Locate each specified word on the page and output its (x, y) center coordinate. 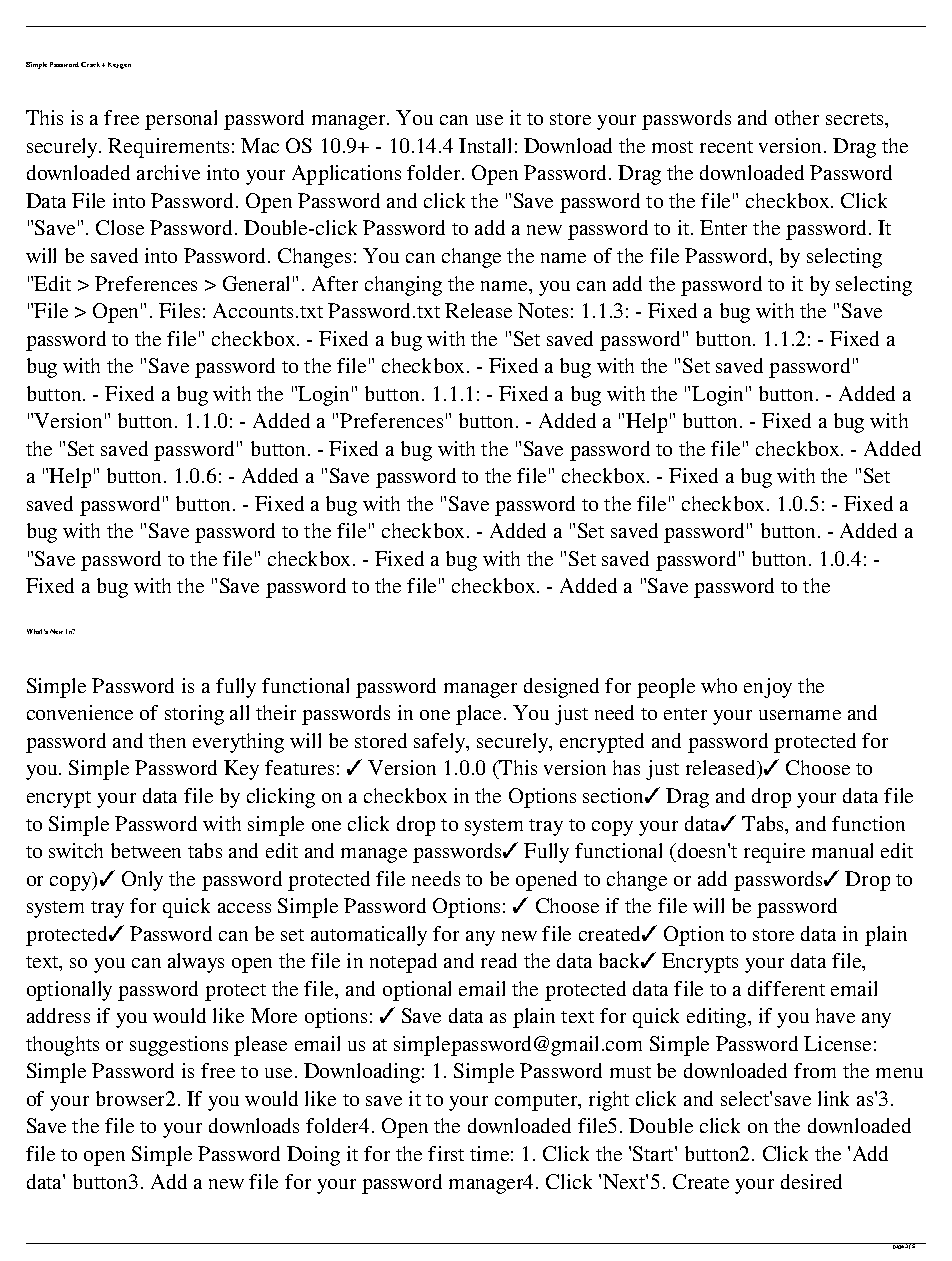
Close (120, 227)
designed (561, 688)
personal (181, 120)
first (446, 1153)
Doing (313, 1156)
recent (726, 147)
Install (485, 145)
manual (842, 850)
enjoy (768, 688)
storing (194, 715)
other (797, 117)
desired (811, 1181)
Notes (543, 310)
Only (142, 881)
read (499, 960)
